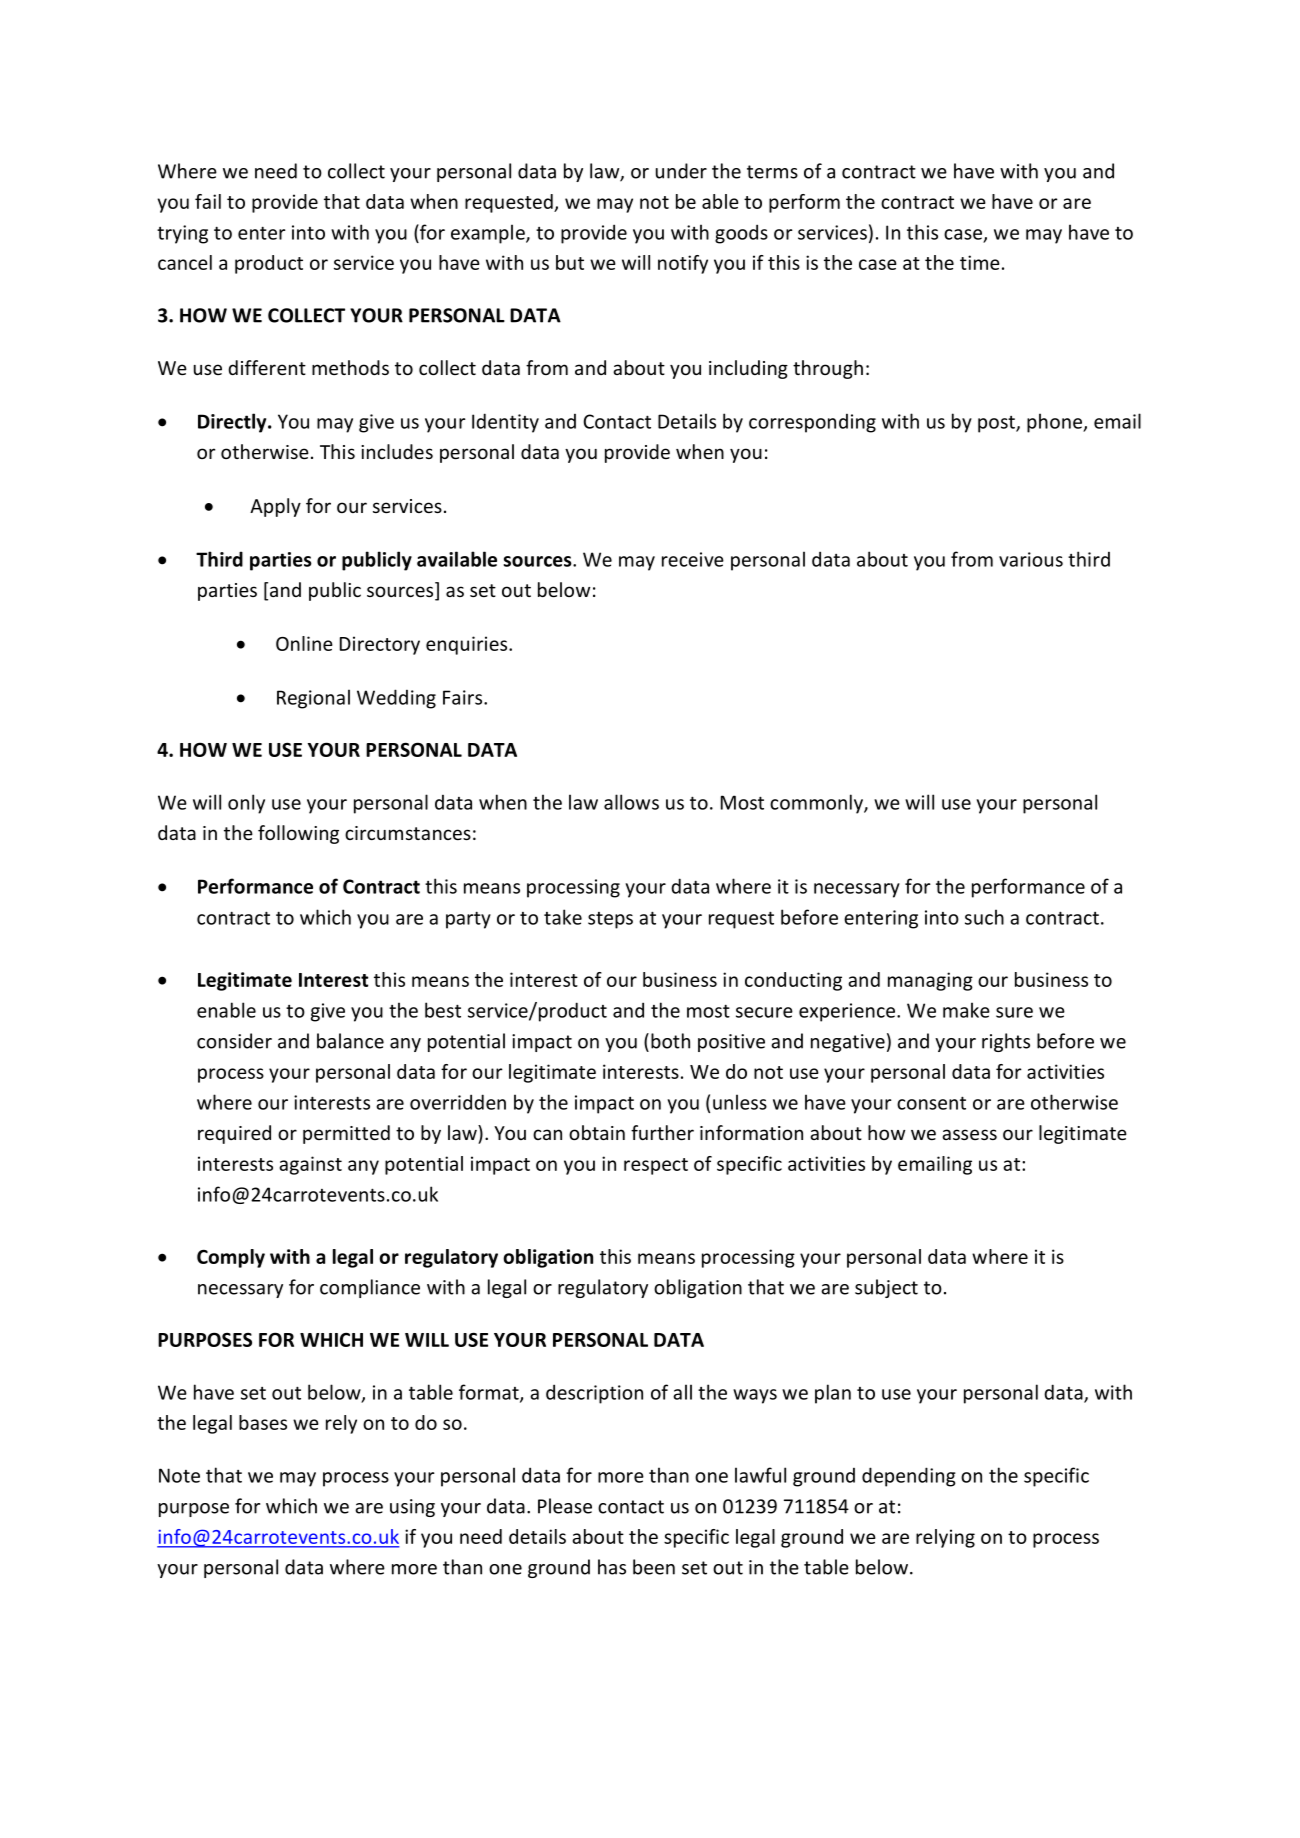 The image size is (1300, 1838). Describe the element at coordinates (612, 1567) in the document. I see `has` at that location.
